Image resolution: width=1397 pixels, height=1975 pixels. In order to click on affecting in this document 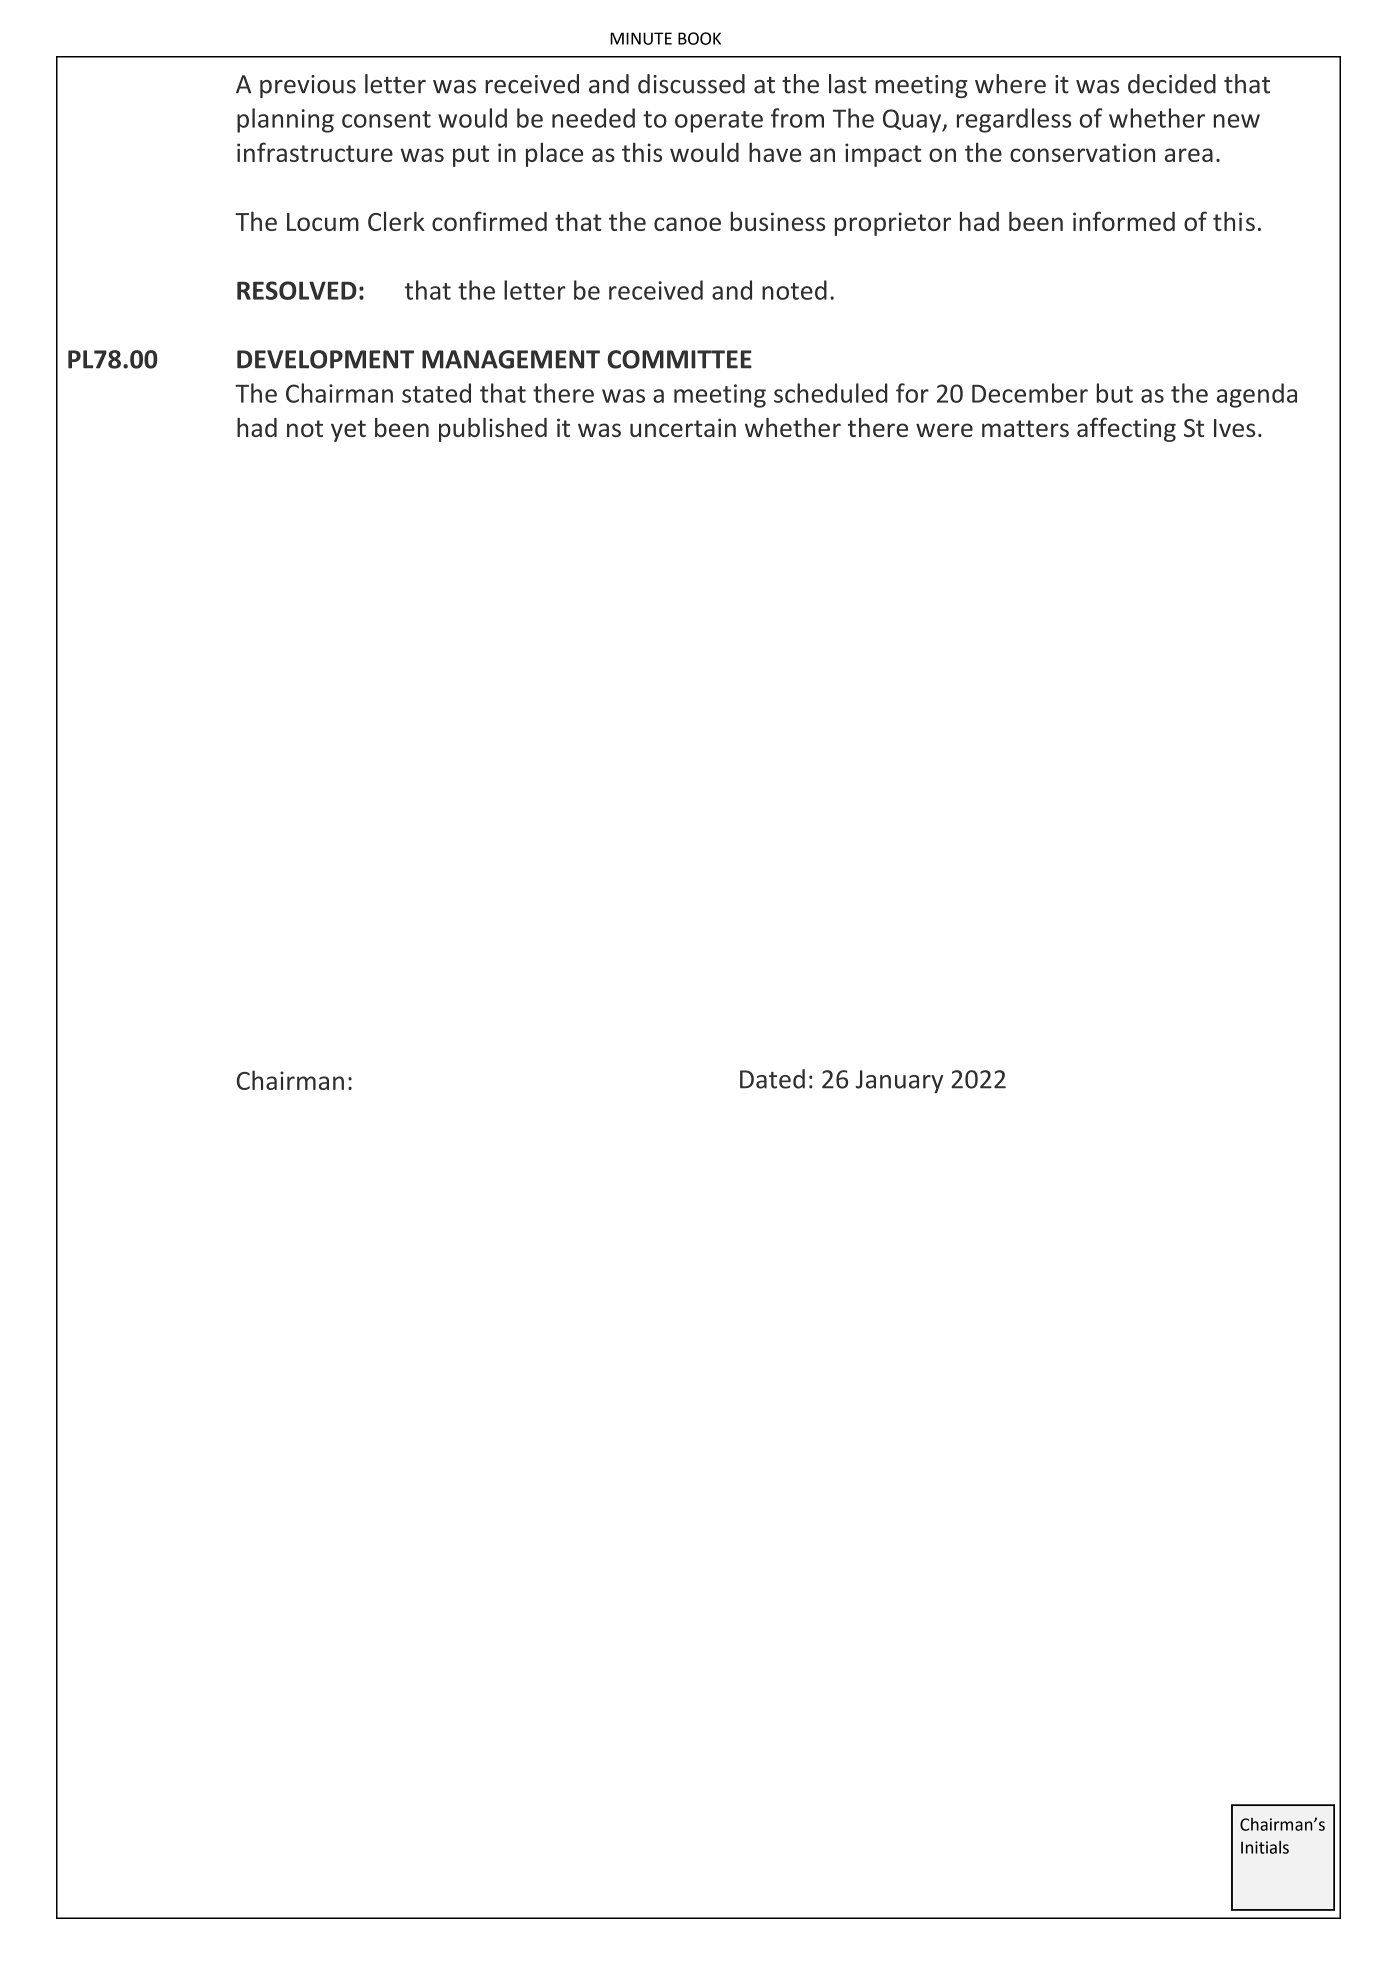, I will do `click(1126, 429)`.
